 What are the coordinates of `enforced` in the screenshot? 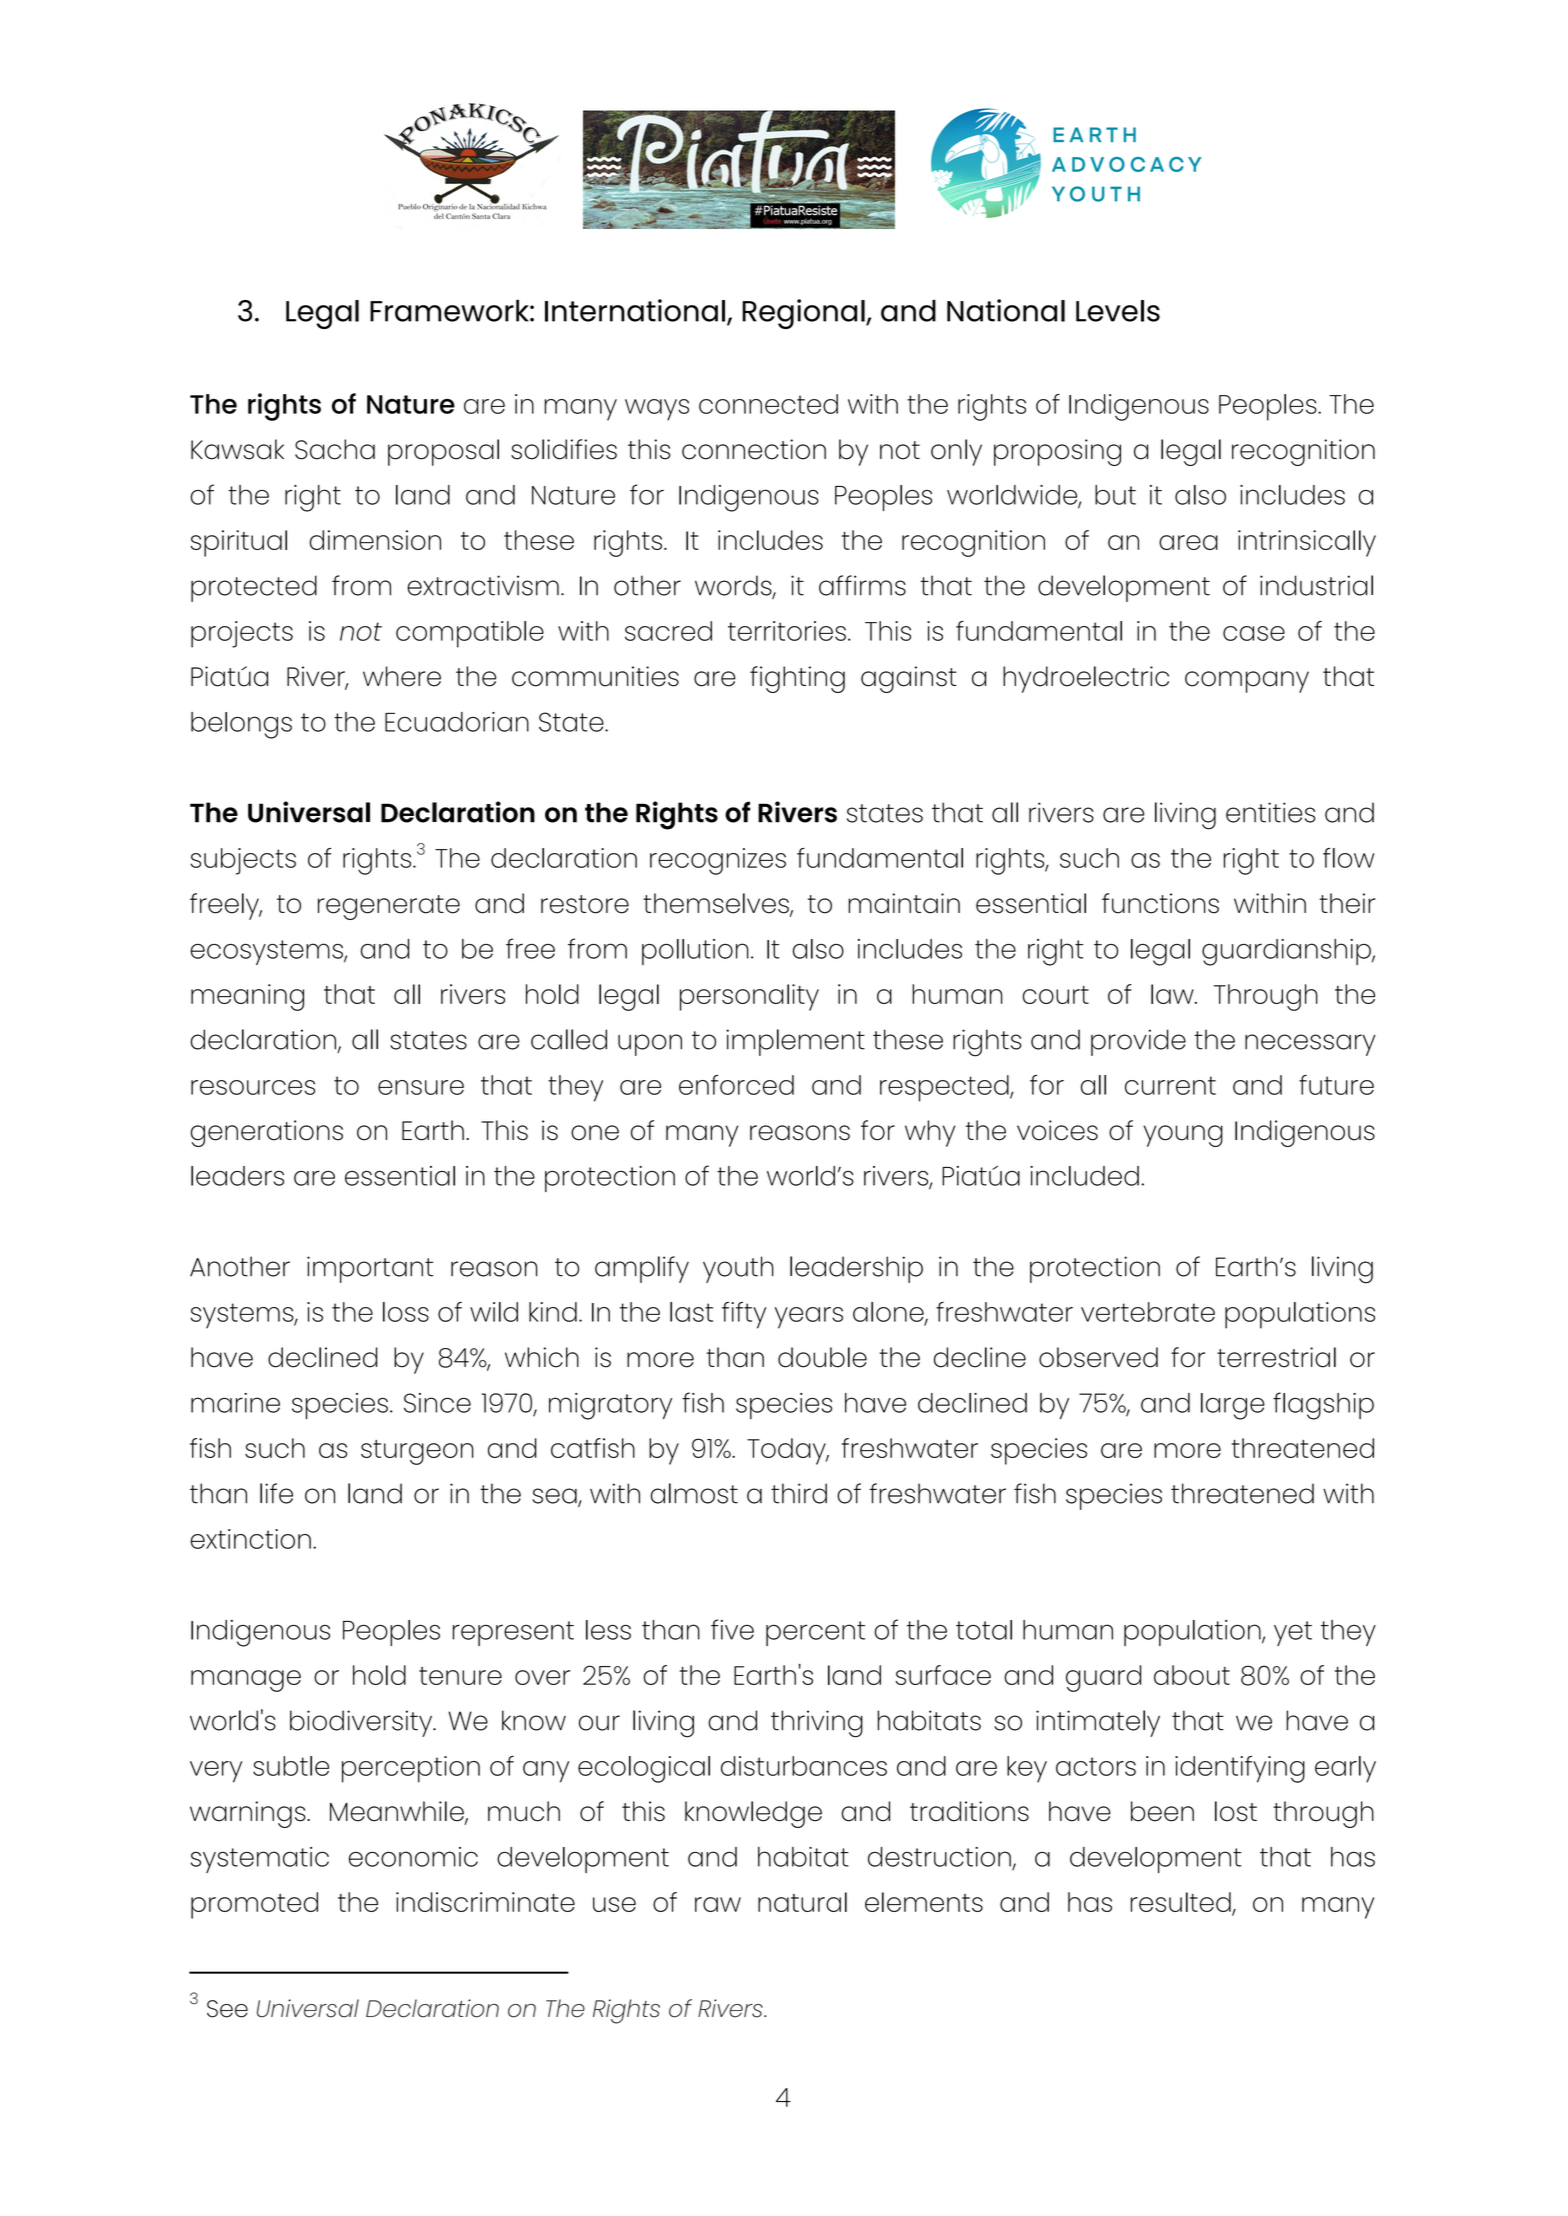 It's located at (736, 1085).
